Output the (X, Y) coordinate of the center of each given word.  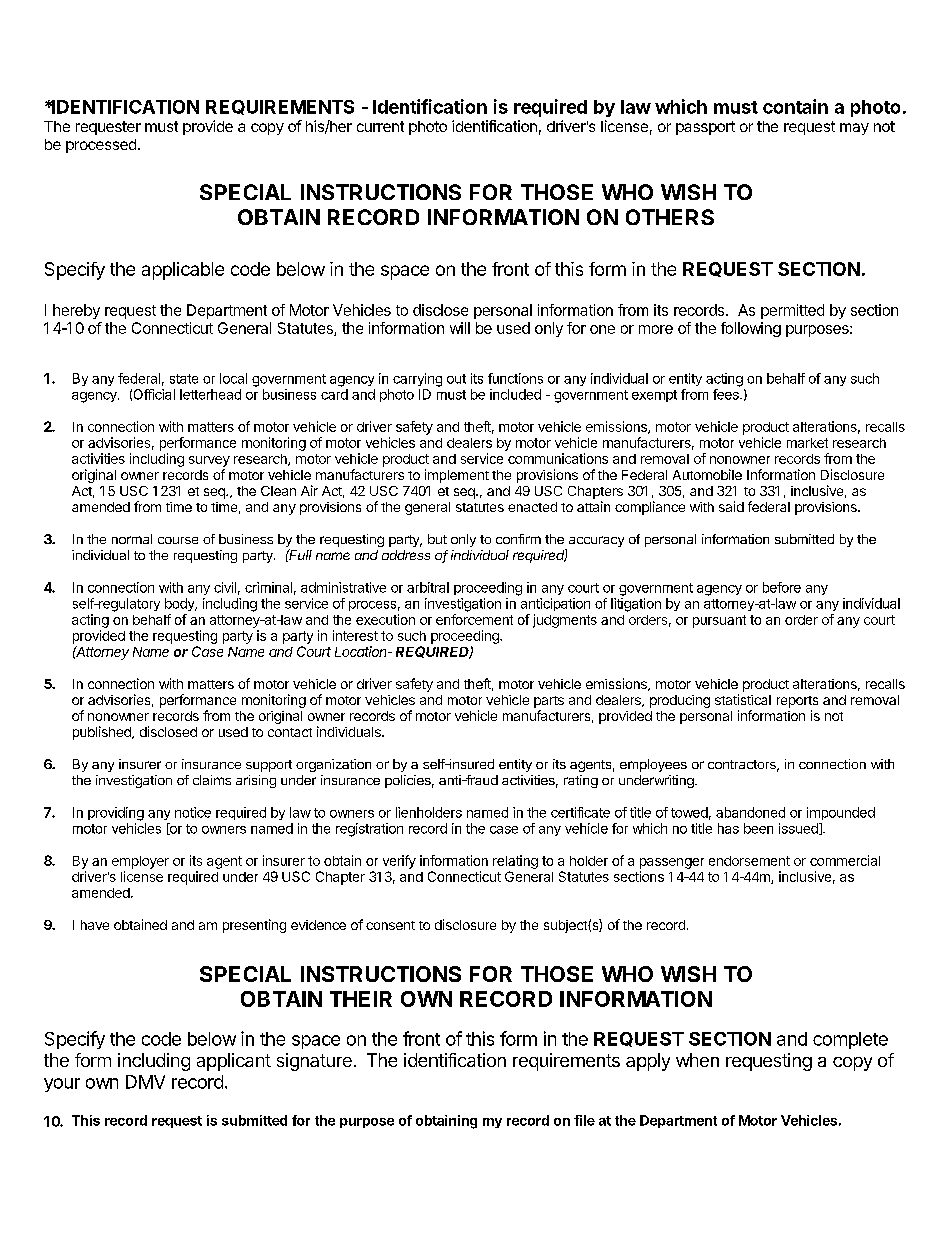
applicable (183, 271)
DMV (145, 1082)
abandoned (750, 812)
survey (209, 461)
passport (705, 128)
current (380, 126)
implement (457, 476)
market (807, 443)
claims (212, 780)
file (584, 1120)
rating (581, 781)
